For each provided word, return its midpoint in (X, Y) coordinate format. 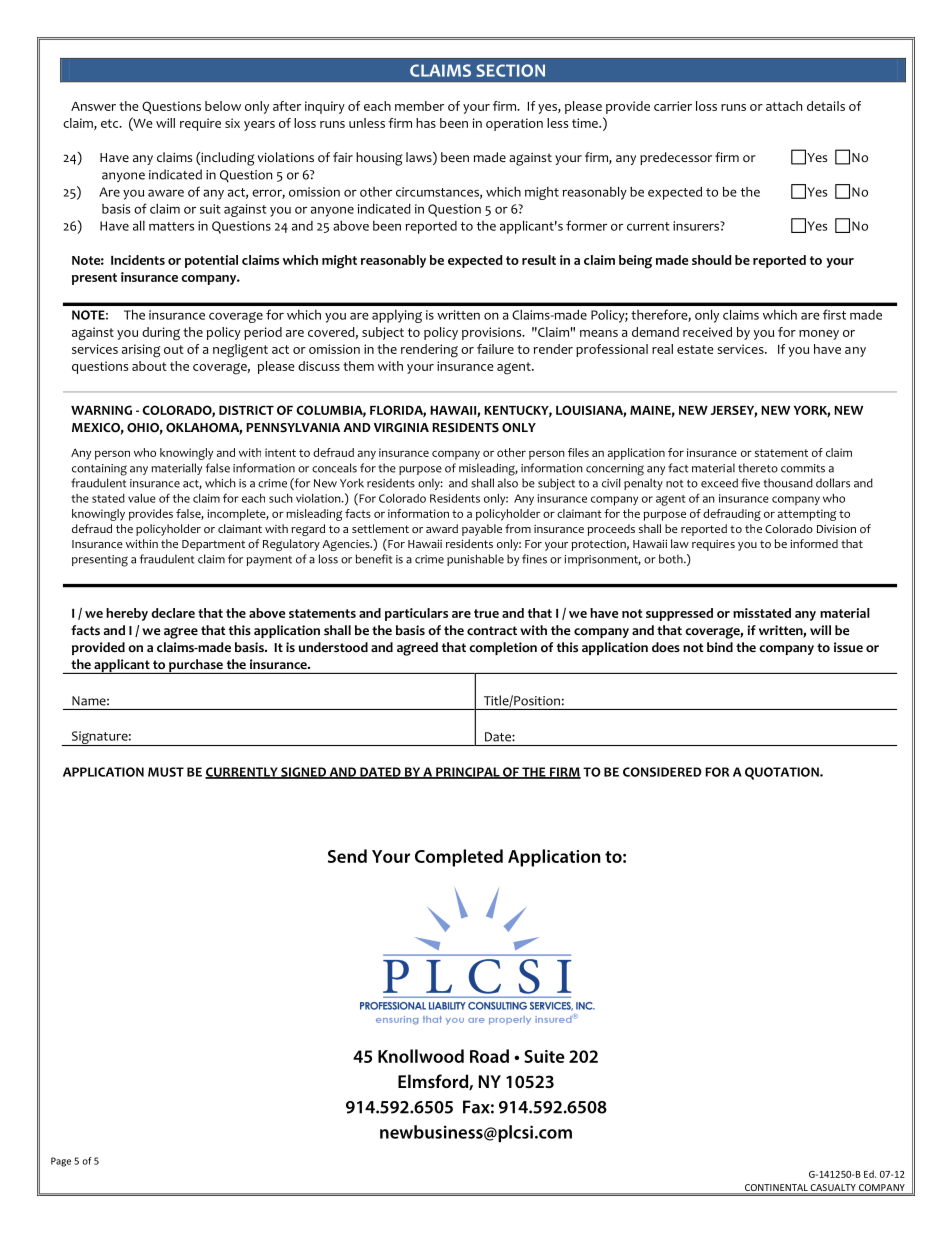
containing (99, 470)
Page (61, 1162)
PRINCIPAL (468, 773)
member (419, 106)
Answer (93, 106)
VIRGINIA (401, 427)
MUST (166, 772)
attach (784, 106)
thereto (758, 468)
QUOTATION (783, 773)
